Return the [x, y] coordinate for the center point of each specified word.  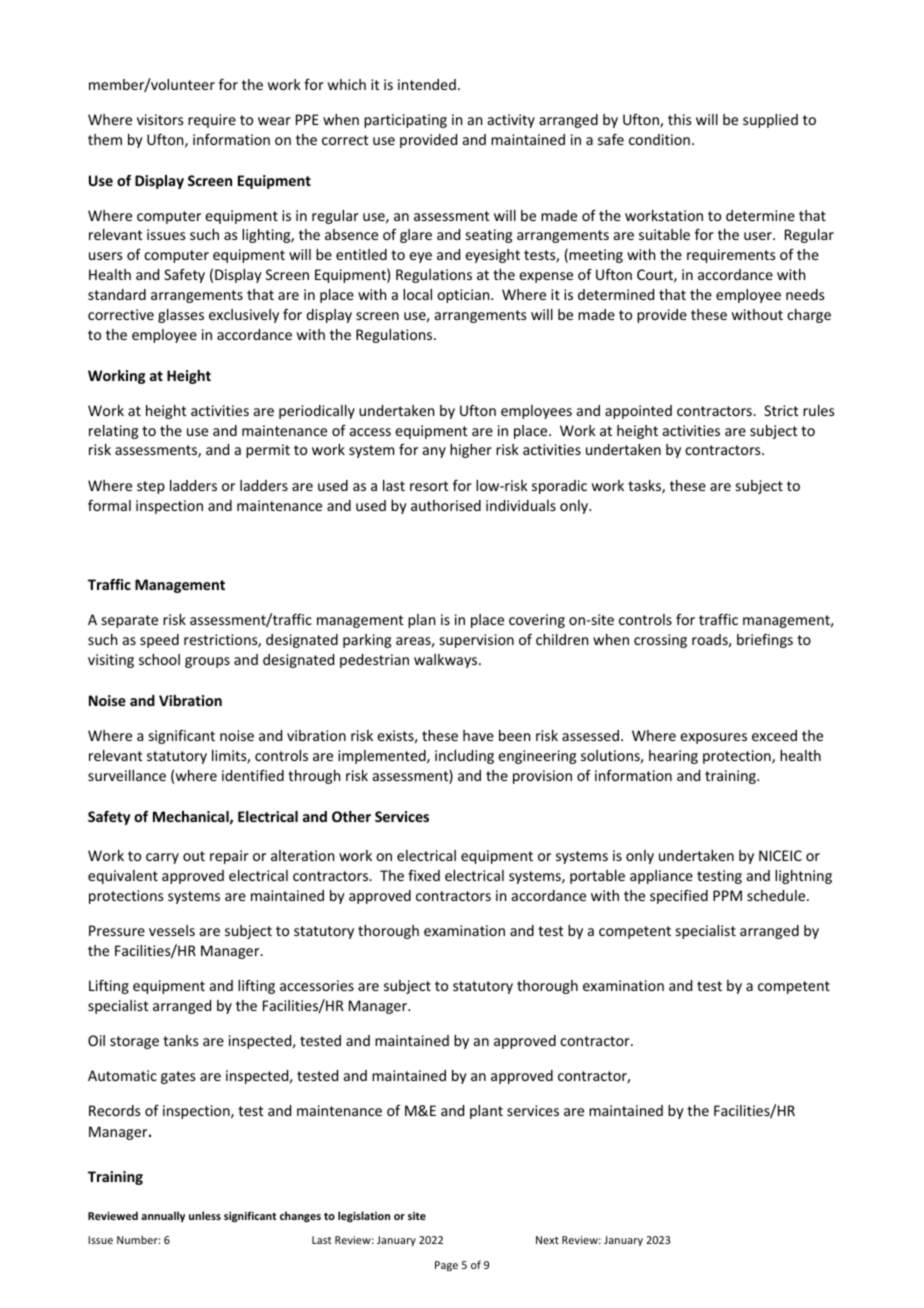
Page [446, 1266]
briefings [765, 641]
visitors [160, 119]
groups [207, 662]
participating [405, 121]
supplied [770, 121]
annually [163, 1216]
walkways [447, 661]
